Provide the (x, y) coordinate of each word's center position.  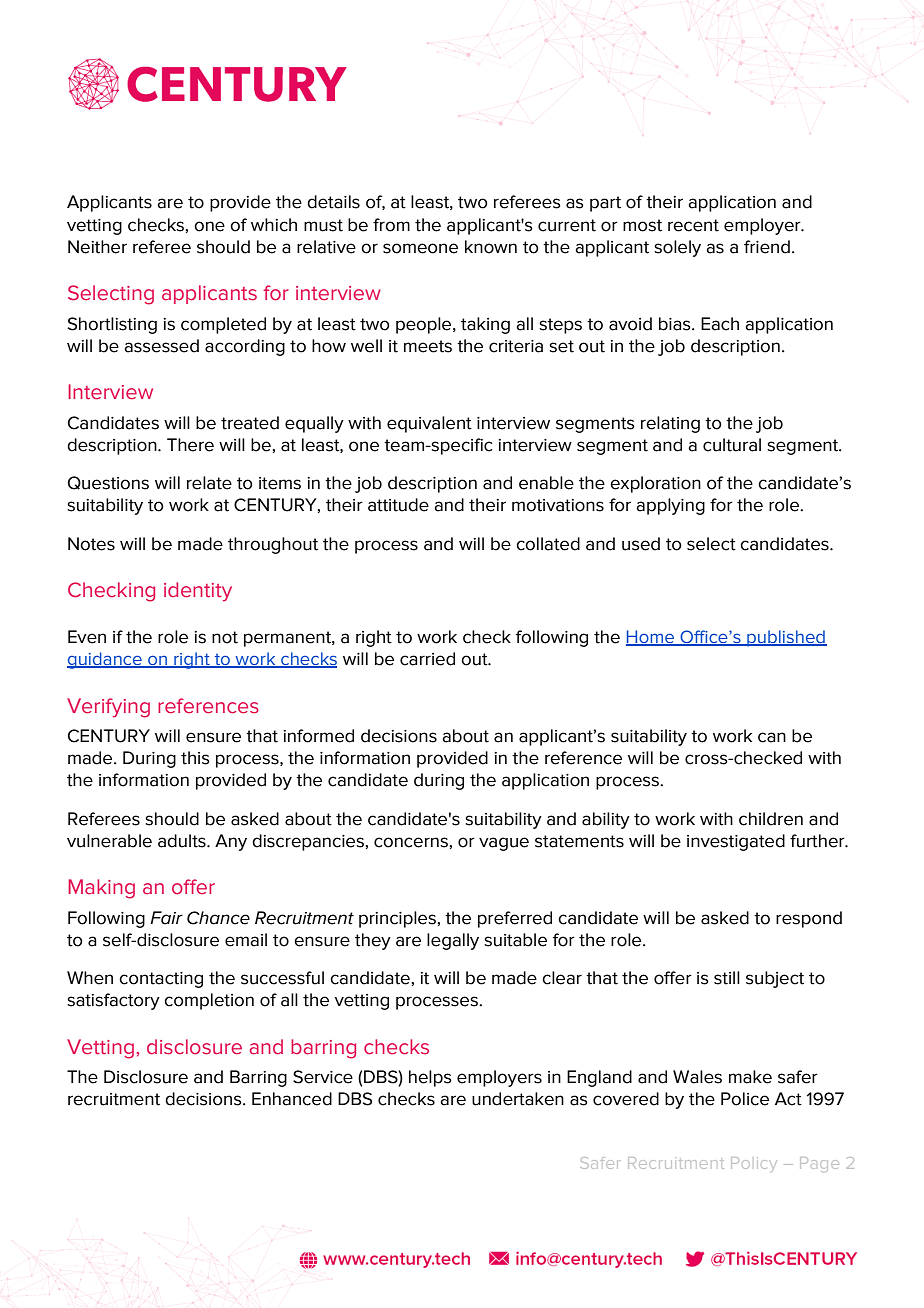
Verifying (108, 708)
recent (693, 225)
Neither (97, 247)
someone (420, 248)
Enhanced (292, 1099)
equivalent (429, 424)
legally (453, 941)
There (190, 445)
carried (427, 659)
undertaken (518, 1099)
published (786, 638)
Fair (166, 918)
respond (809, 919)
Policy (752, 1163)
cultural (732, 445)
